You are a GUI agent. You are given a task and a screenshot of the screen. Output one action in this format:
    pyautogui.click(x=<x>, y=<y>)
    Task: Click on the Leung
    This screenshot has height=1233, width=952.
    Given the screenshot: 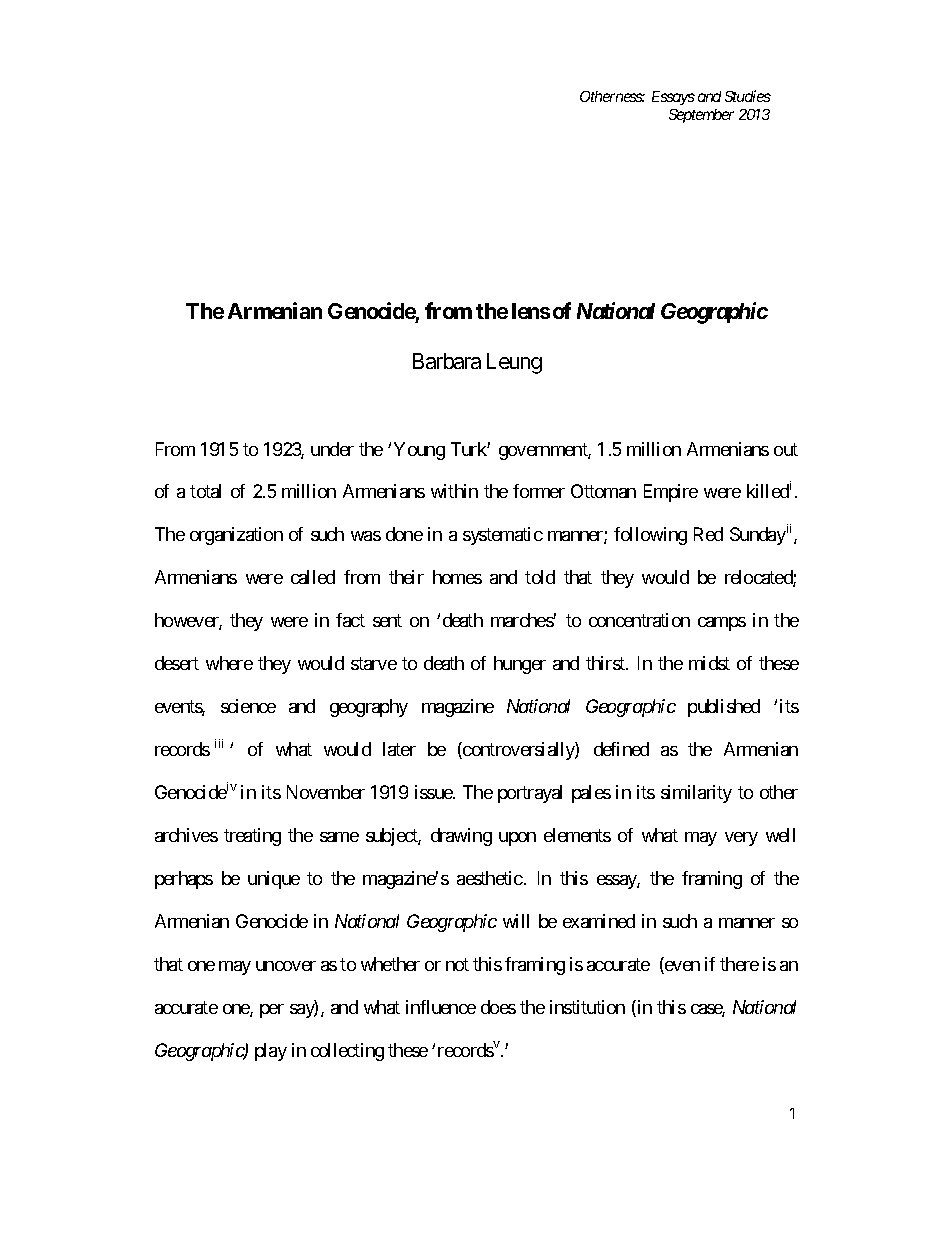 What is the action you would take?
    pyautogui.click(x=514, y=363)
